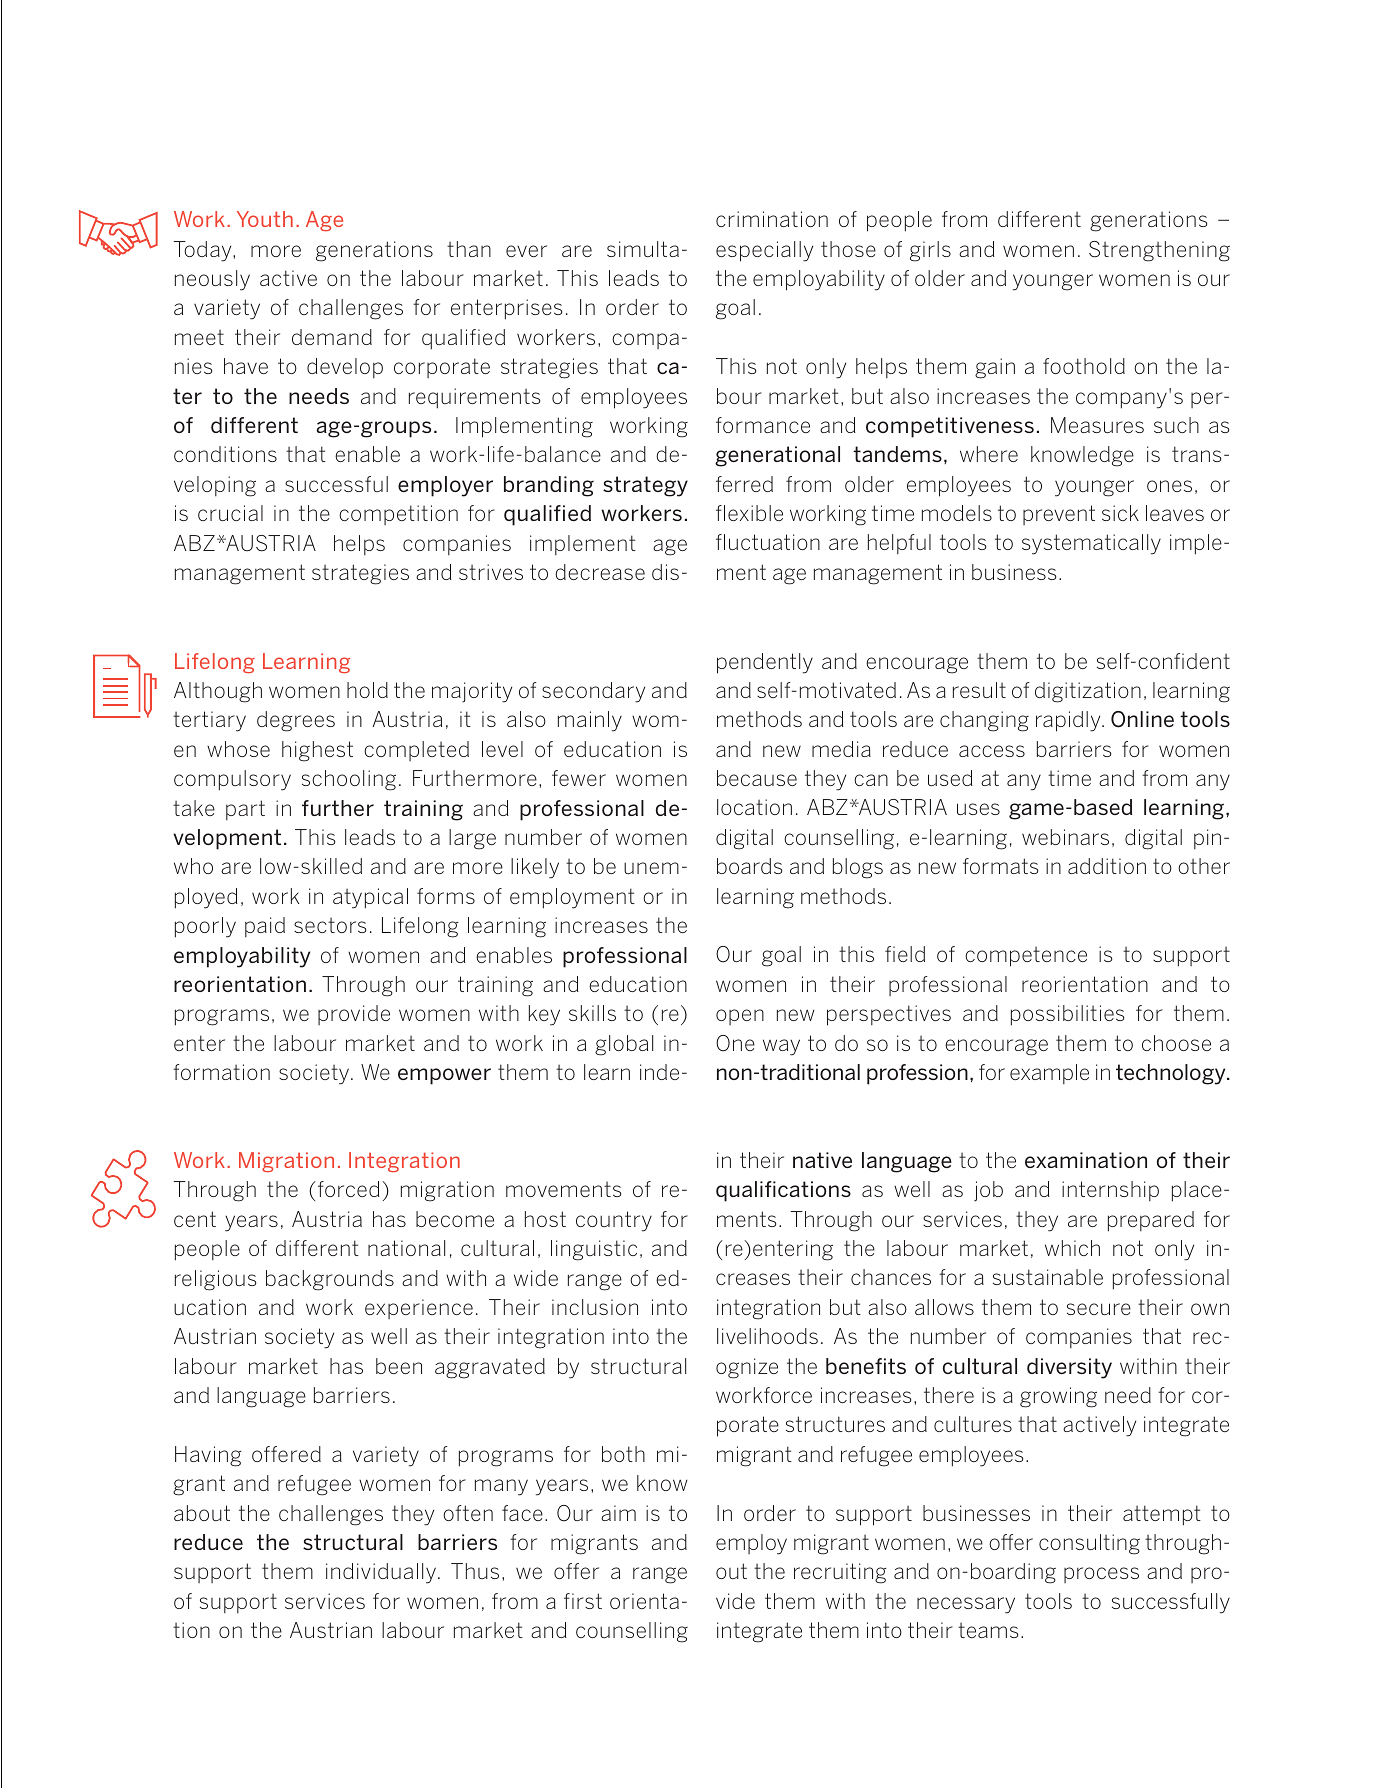 This document has height=1788, width=1378. I want to click on Strengthening, so click(1159, 251).
